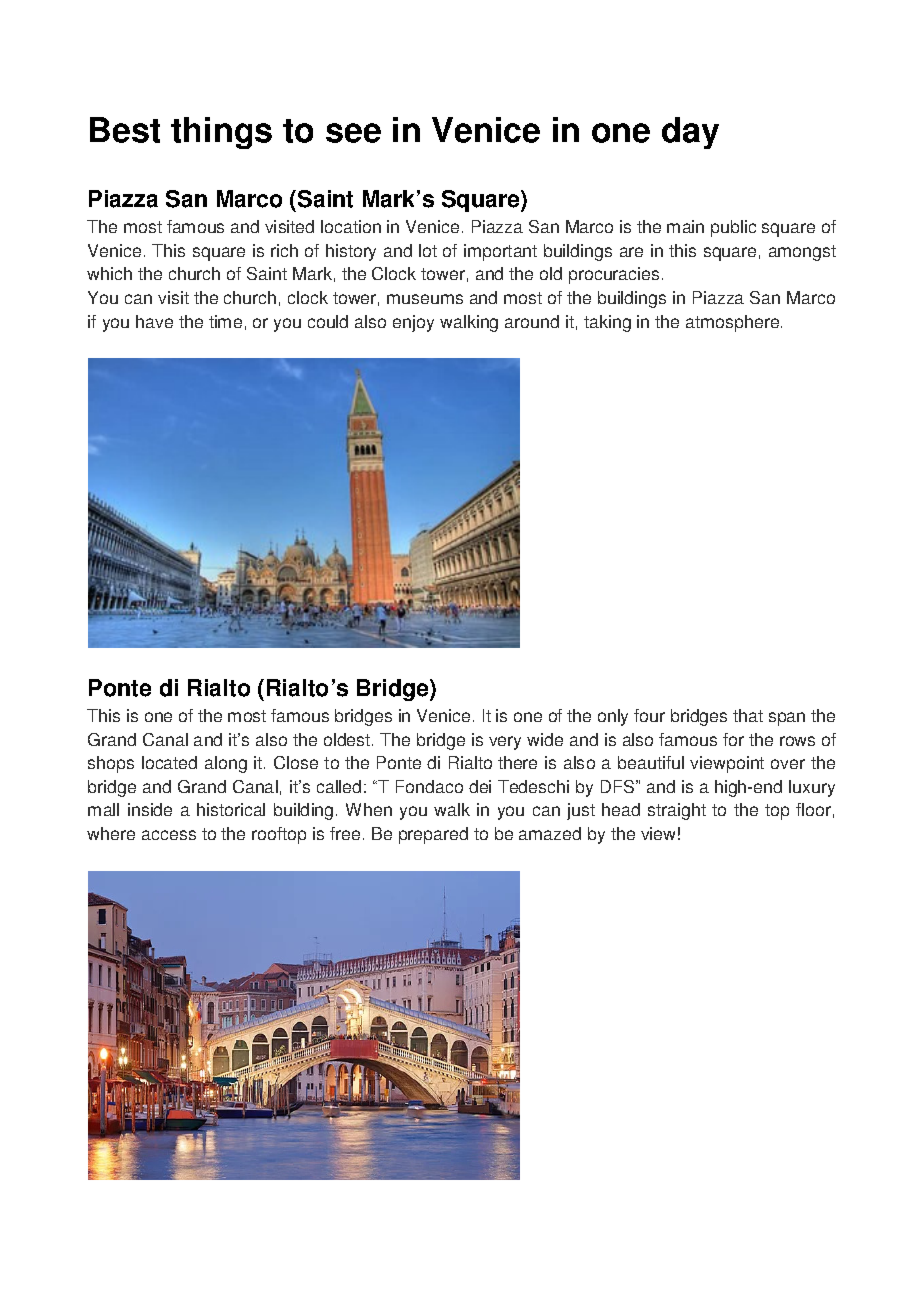 This screenshot has height=1308, width=924. What do you see at coordinates (433, 835) in the screenshot?
I see `prepared` at bounding box center [433, 835].
